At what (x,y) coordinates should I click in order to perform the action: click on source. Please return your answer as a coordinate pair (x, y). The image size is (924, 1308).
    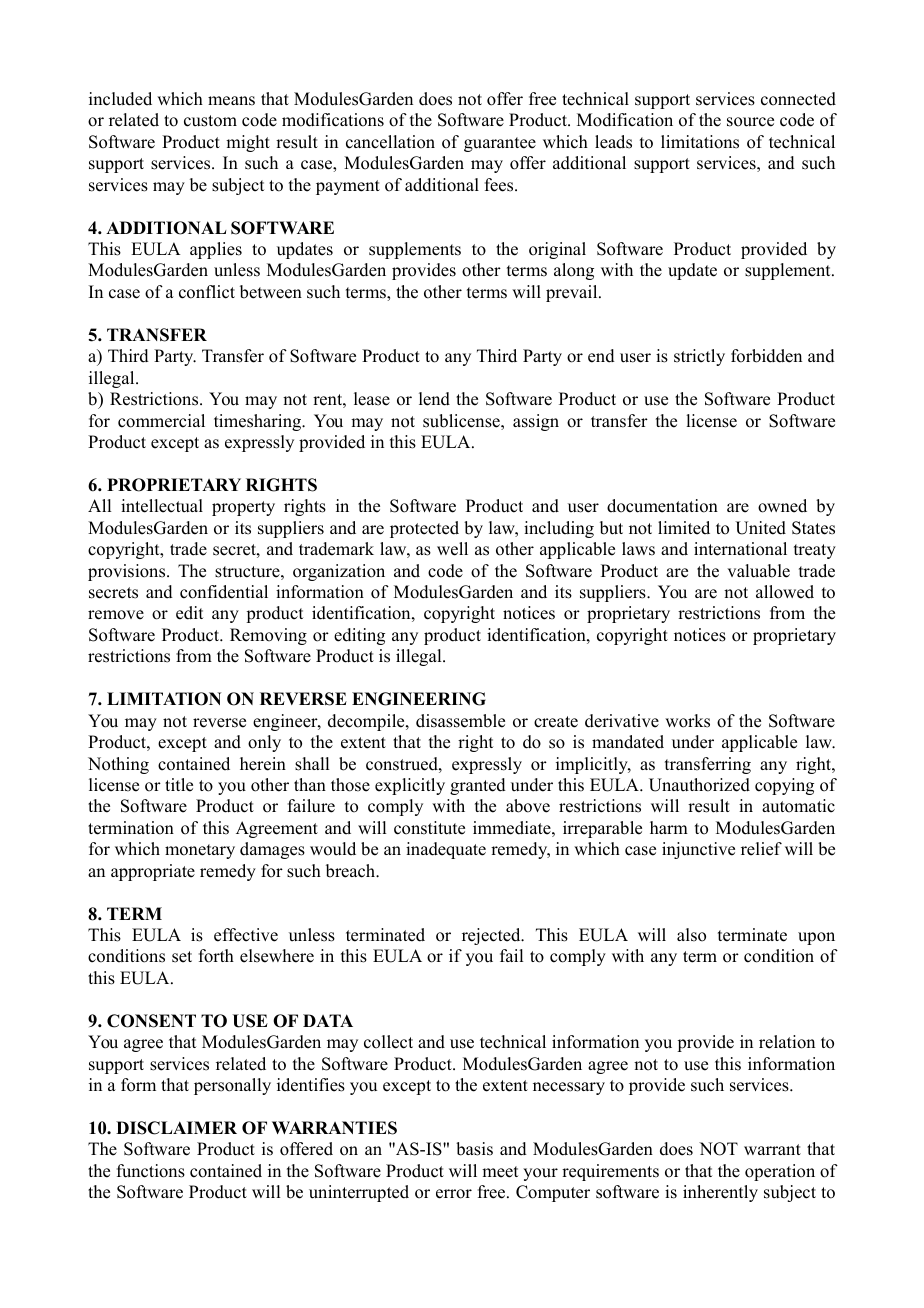
    Looking at the image, I should click on (750, 122).
